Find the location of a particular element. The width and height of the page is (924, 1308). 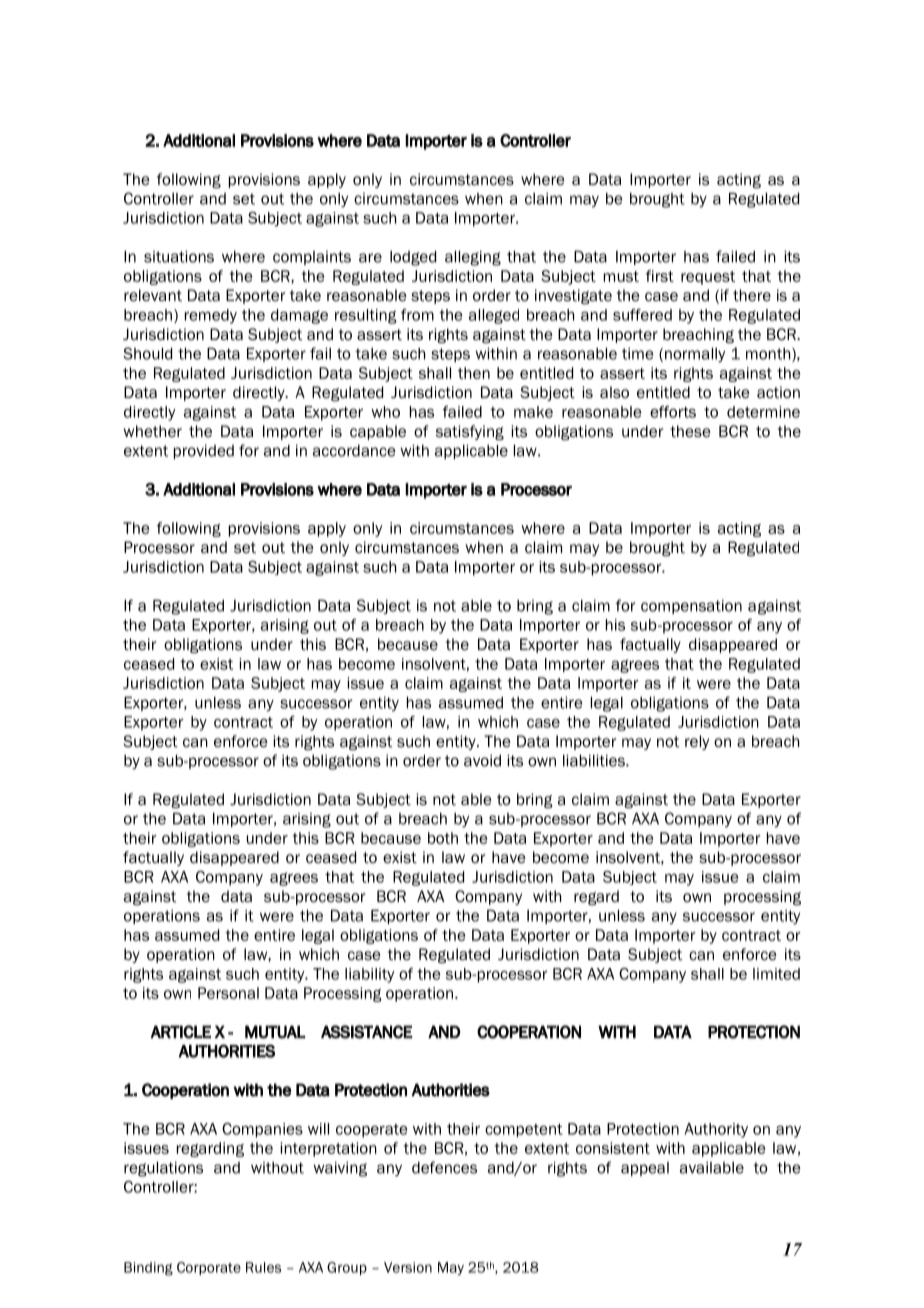

alleging is located at coordinates (473, 258).
